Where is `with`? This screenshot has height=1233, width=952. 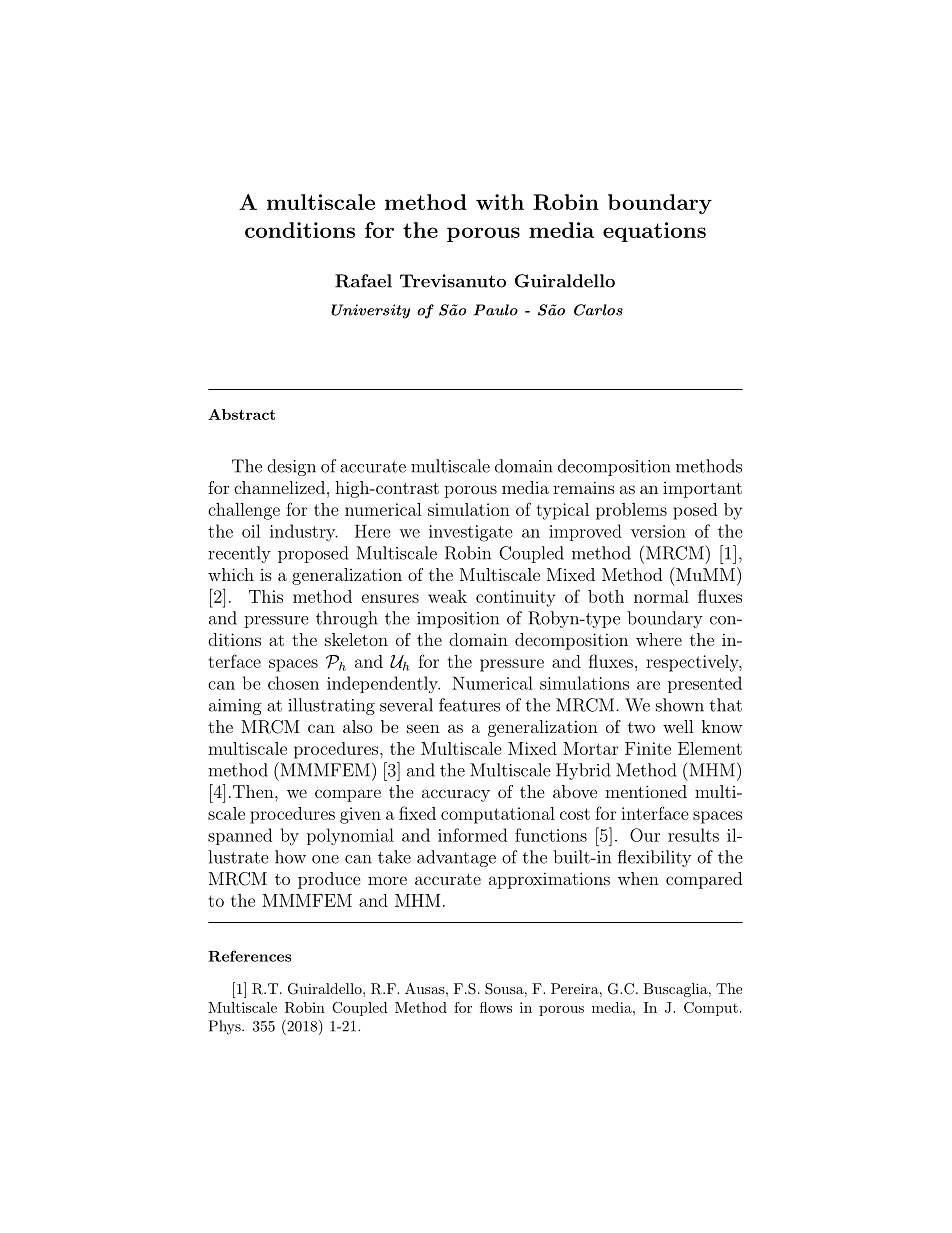 with is located at coordinates (500, 202).
